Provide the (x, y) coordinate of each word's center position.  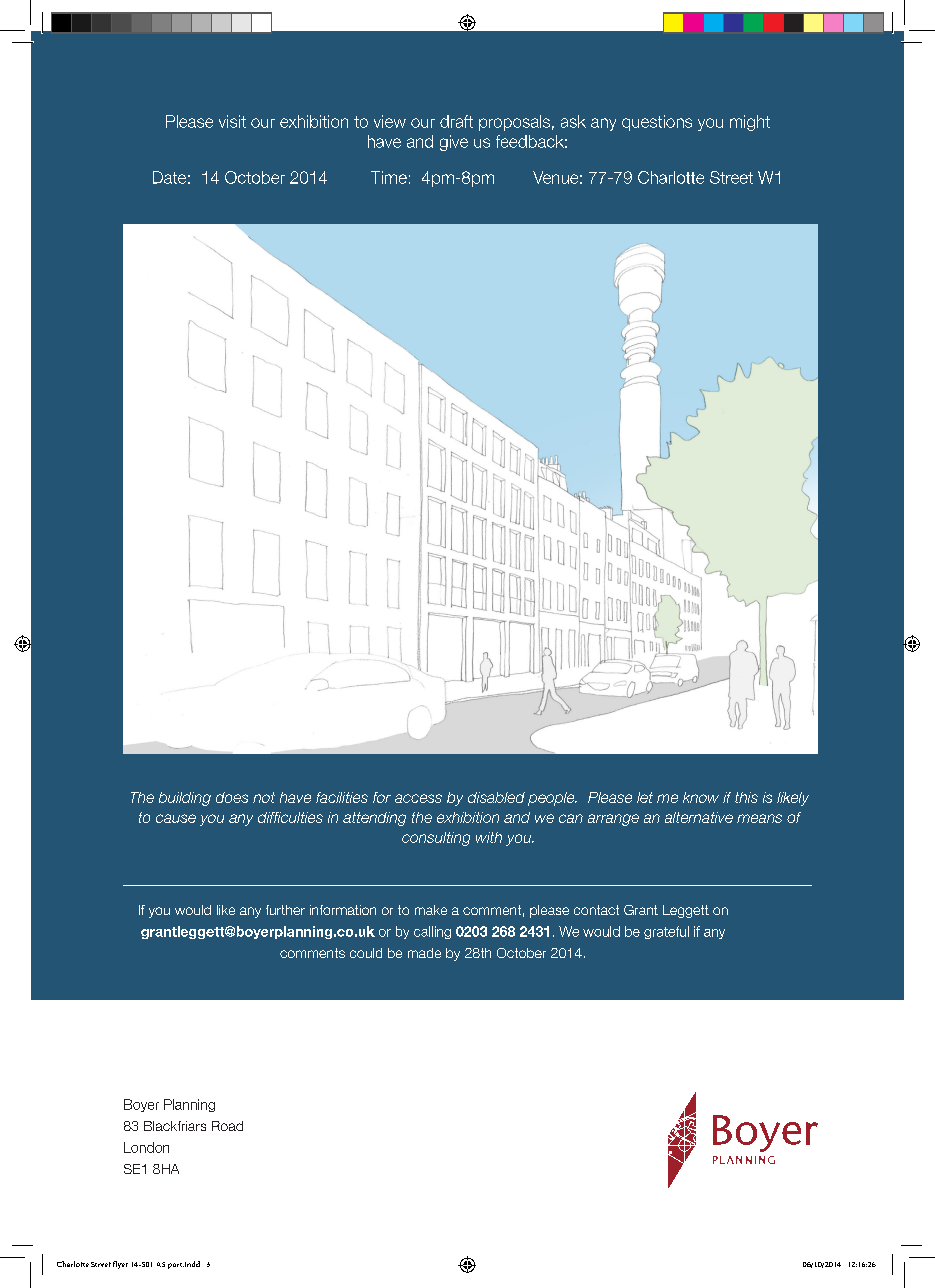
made (424, 953)
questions (657, 123)
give (454, 143)
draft (456, 121)
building (185, 799)
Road (227, 1126)
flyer (120, 1265)
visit (232, 121)
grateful (666, 932)
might (750, 123)
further (285, 910)
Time (389, 177)
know (701, 797)
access (418, 798)
